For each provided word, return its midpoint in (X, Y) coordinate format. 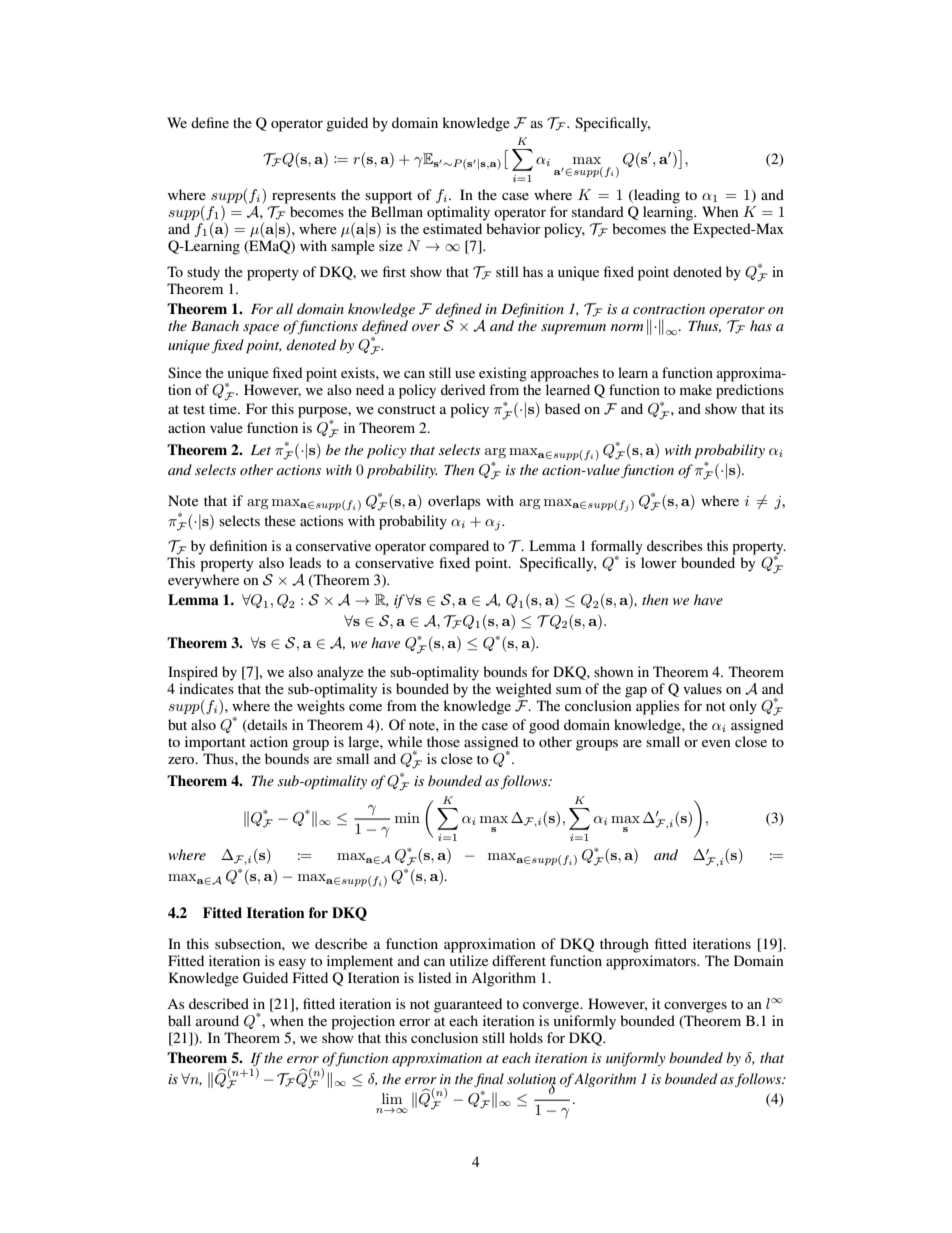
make (696, 389)
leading (656, 196)
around (217, 1020)
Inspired (193, 673)
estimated (452, 228)
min (407, 818)
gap (636, 692)
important (215, 743)
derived (463, 389)
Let (261, 450)
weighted (524, 690)
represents (304, 197)
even (716, 743)
